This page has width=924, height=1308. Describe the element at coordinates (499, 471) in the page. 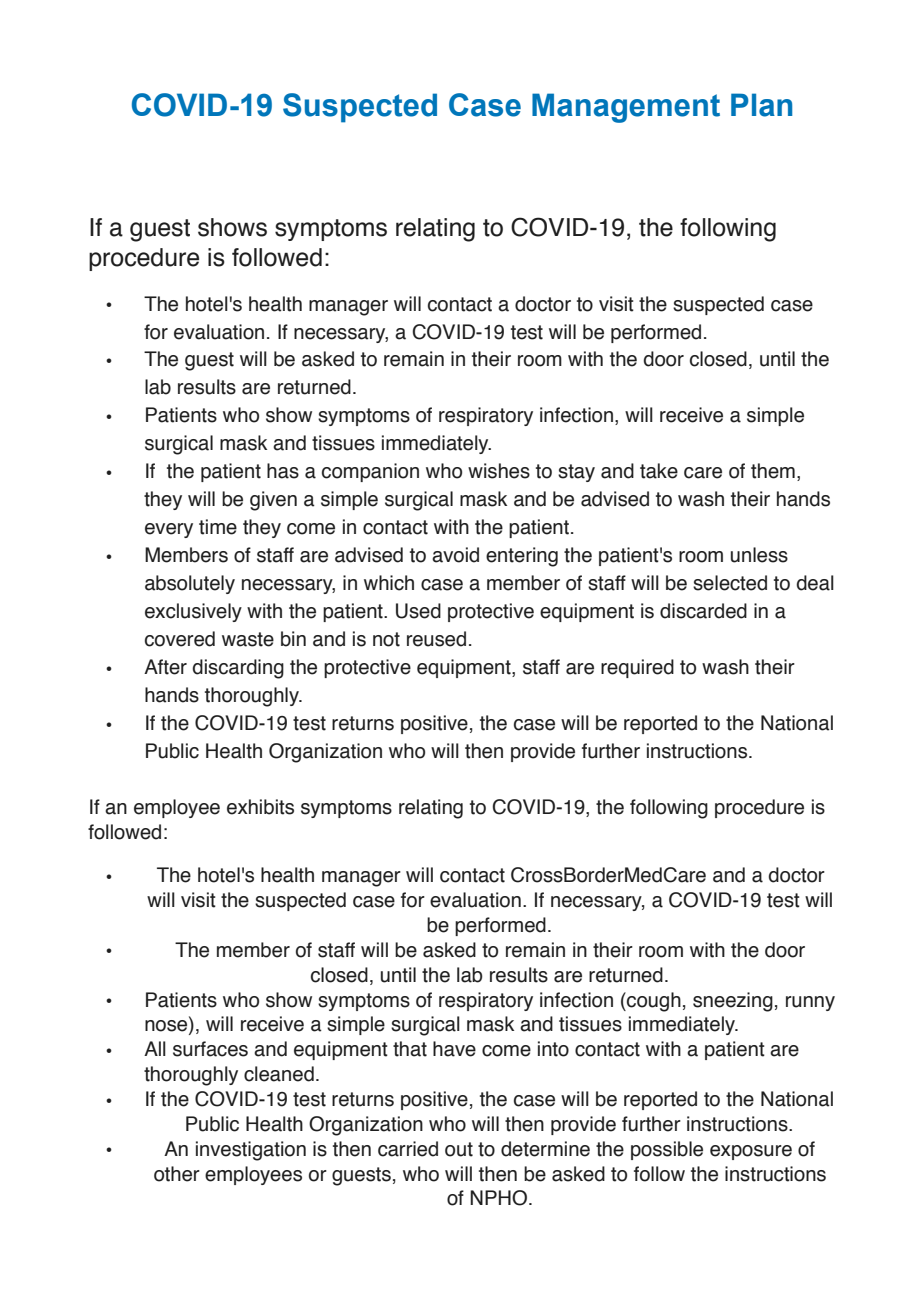

I see `wishes` at that location.
